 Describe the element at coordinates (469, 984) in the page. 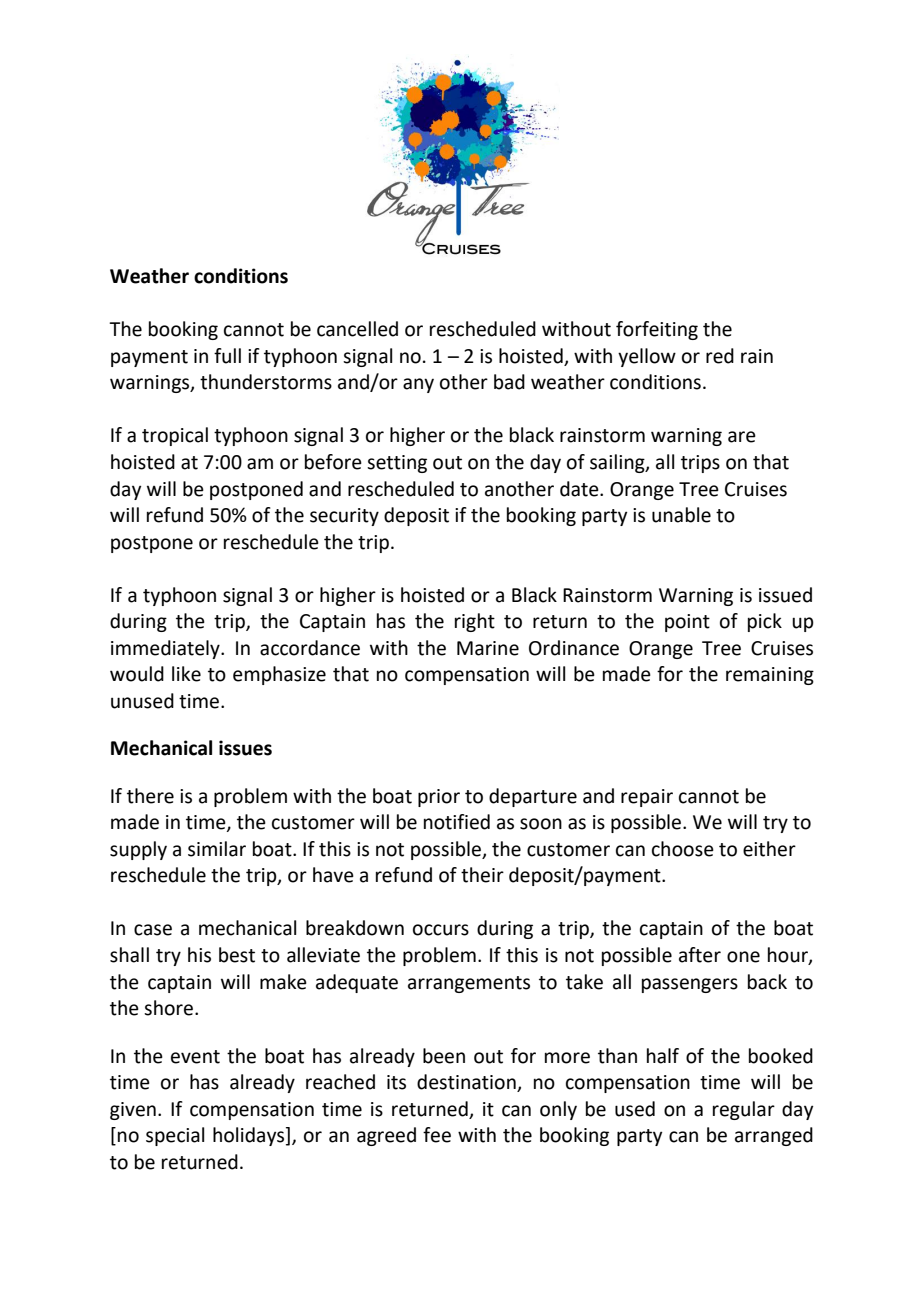

I see `arrangements` at that location.
